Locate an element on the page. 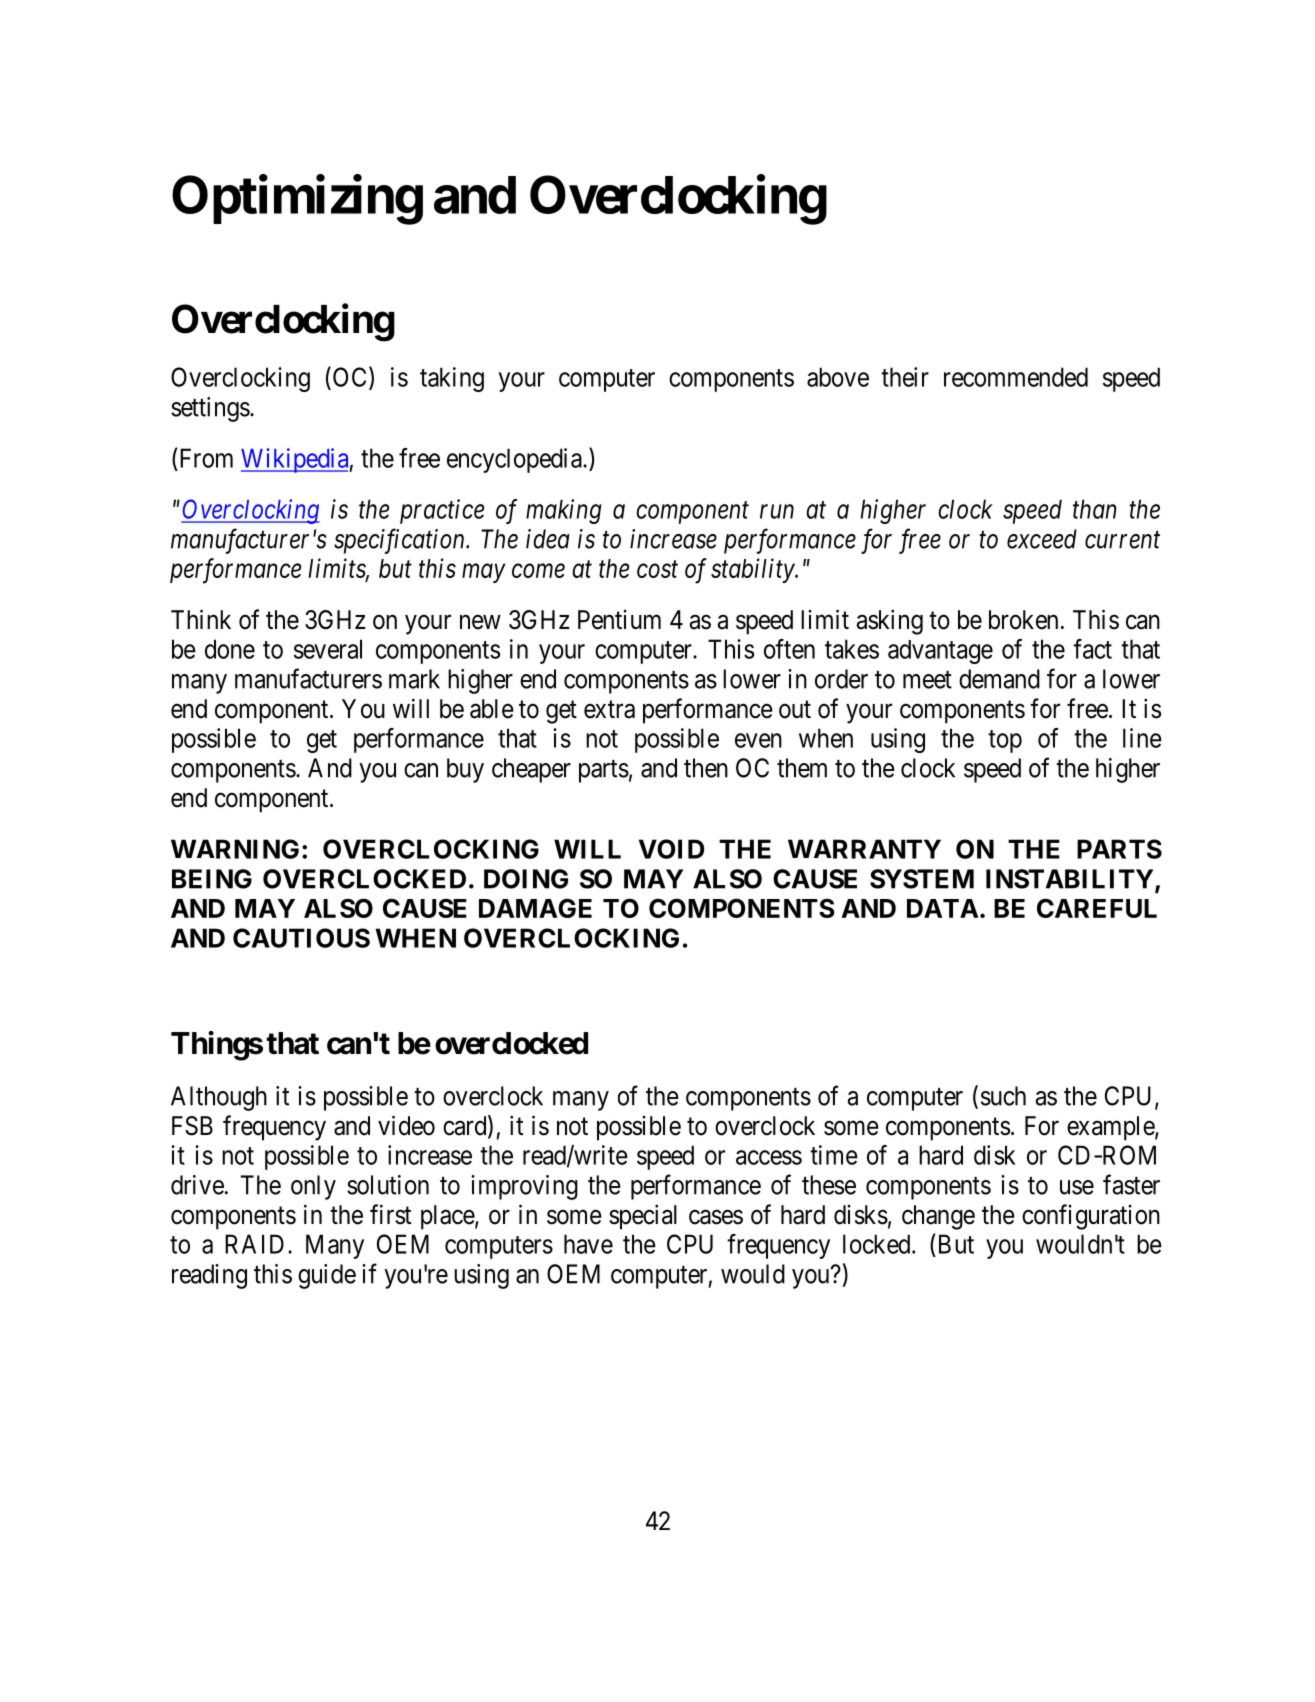 The image size is (1315, 1702). extra is located at coordinates (609, 710).
